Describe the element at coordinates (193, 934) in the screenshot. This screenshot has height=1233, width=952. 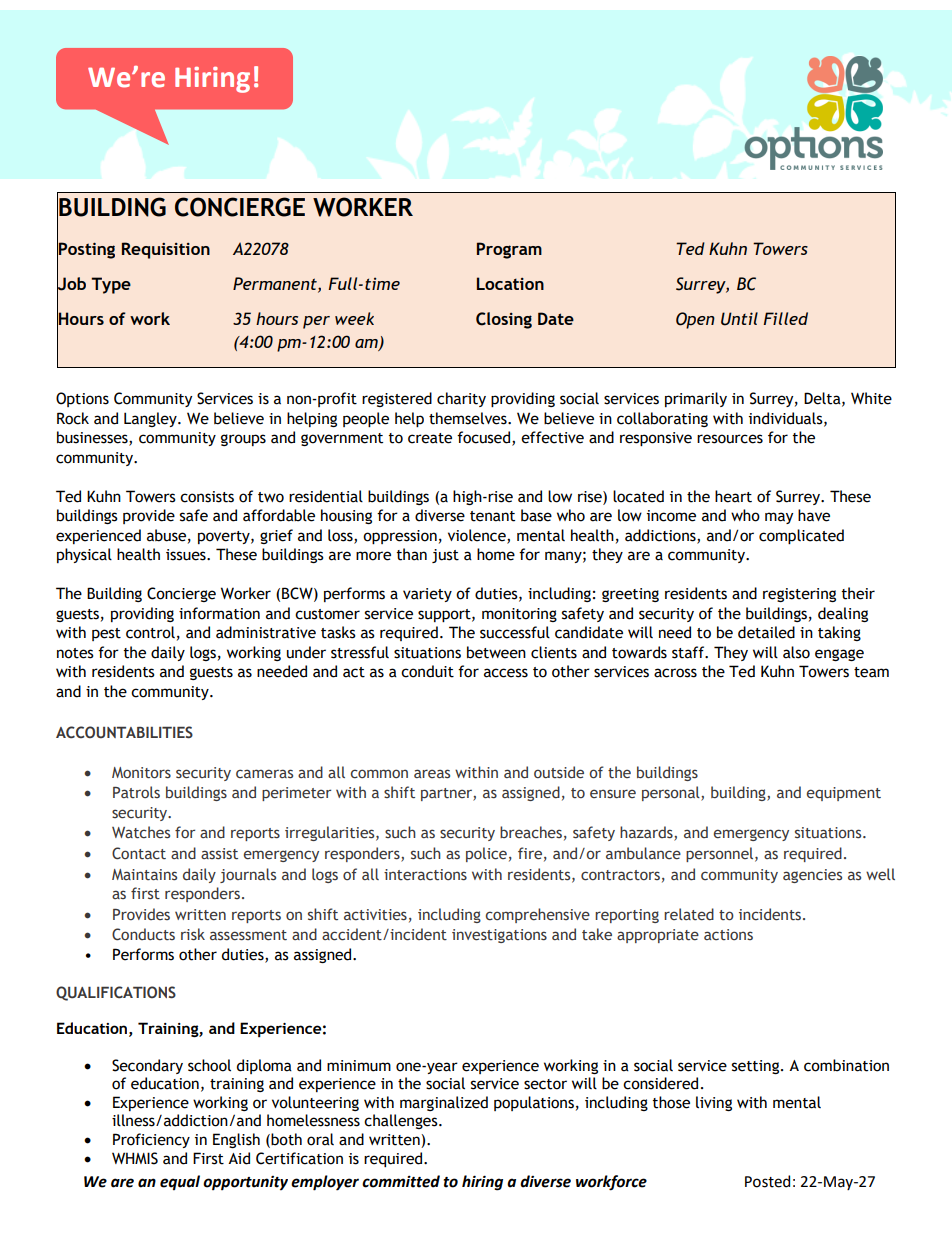
I see `risk` at that location.
